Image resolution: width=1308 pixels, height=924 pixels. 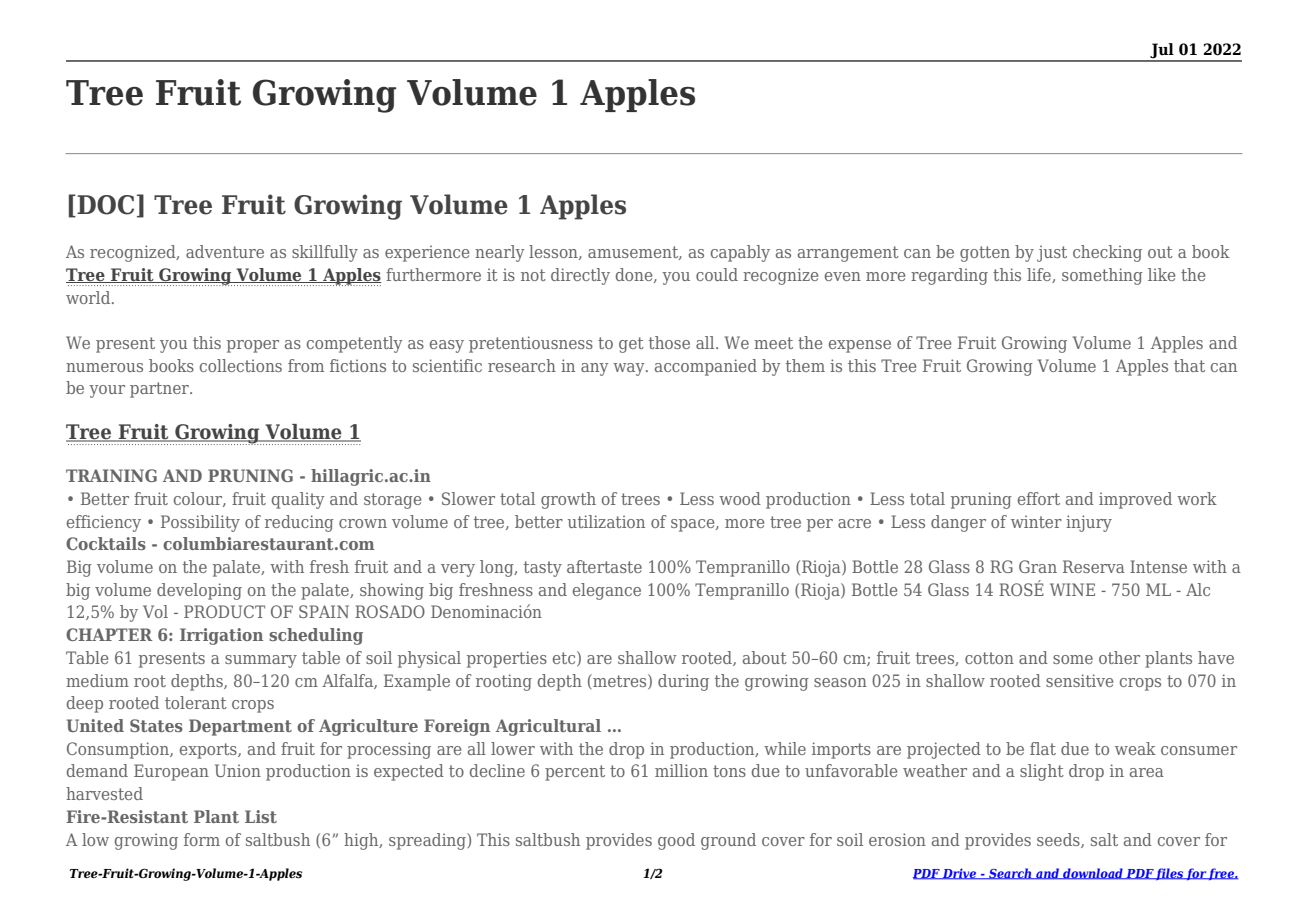 I want to click on Jul, so click(x=1162, y=52).
